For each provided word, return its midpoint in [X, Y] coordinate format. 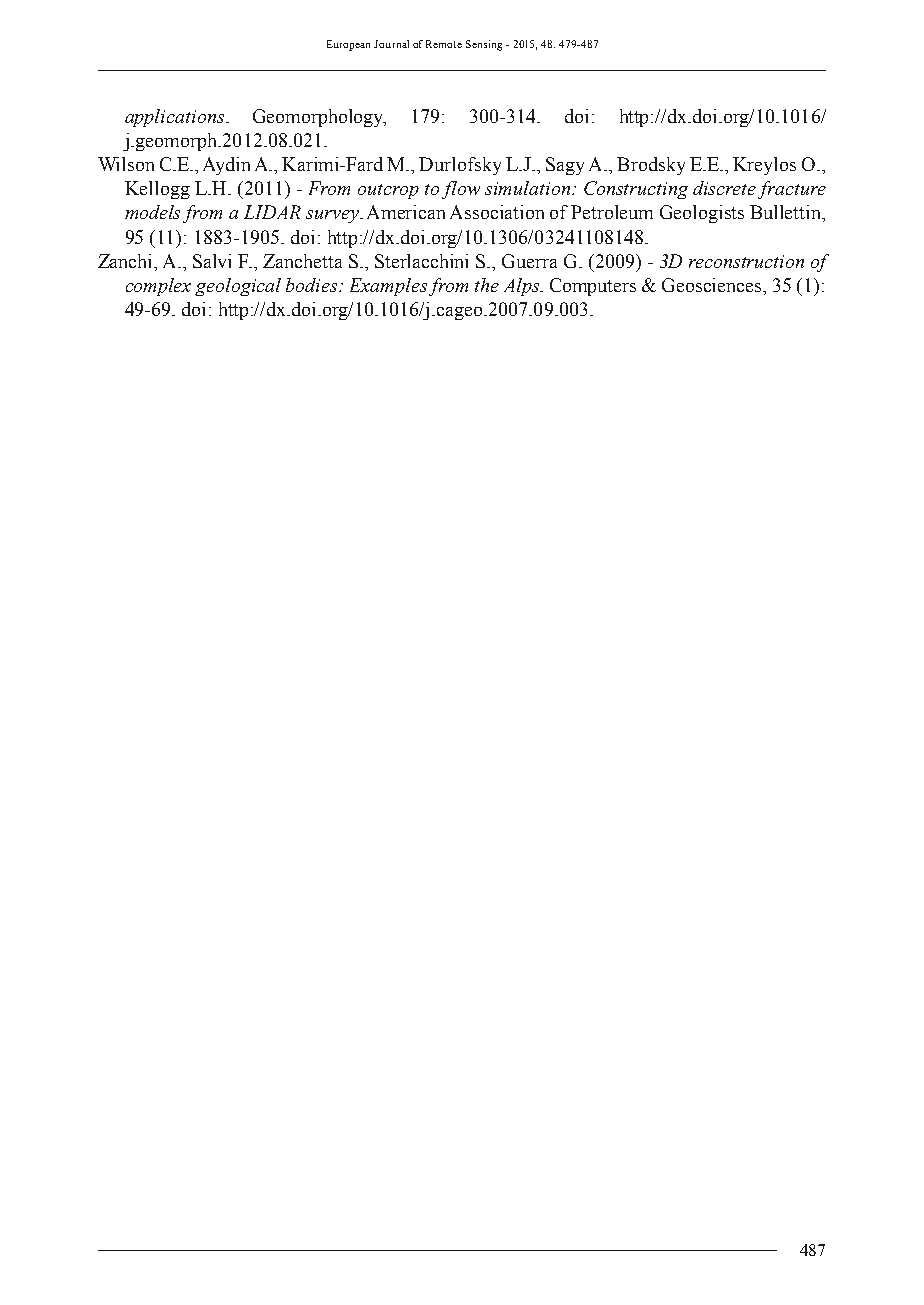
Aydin [226, 166]
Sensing [484, 45]
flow [461, 190]
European [348, 45]
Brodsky [651, 166]
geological [238, 287]
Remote [444, 44]
